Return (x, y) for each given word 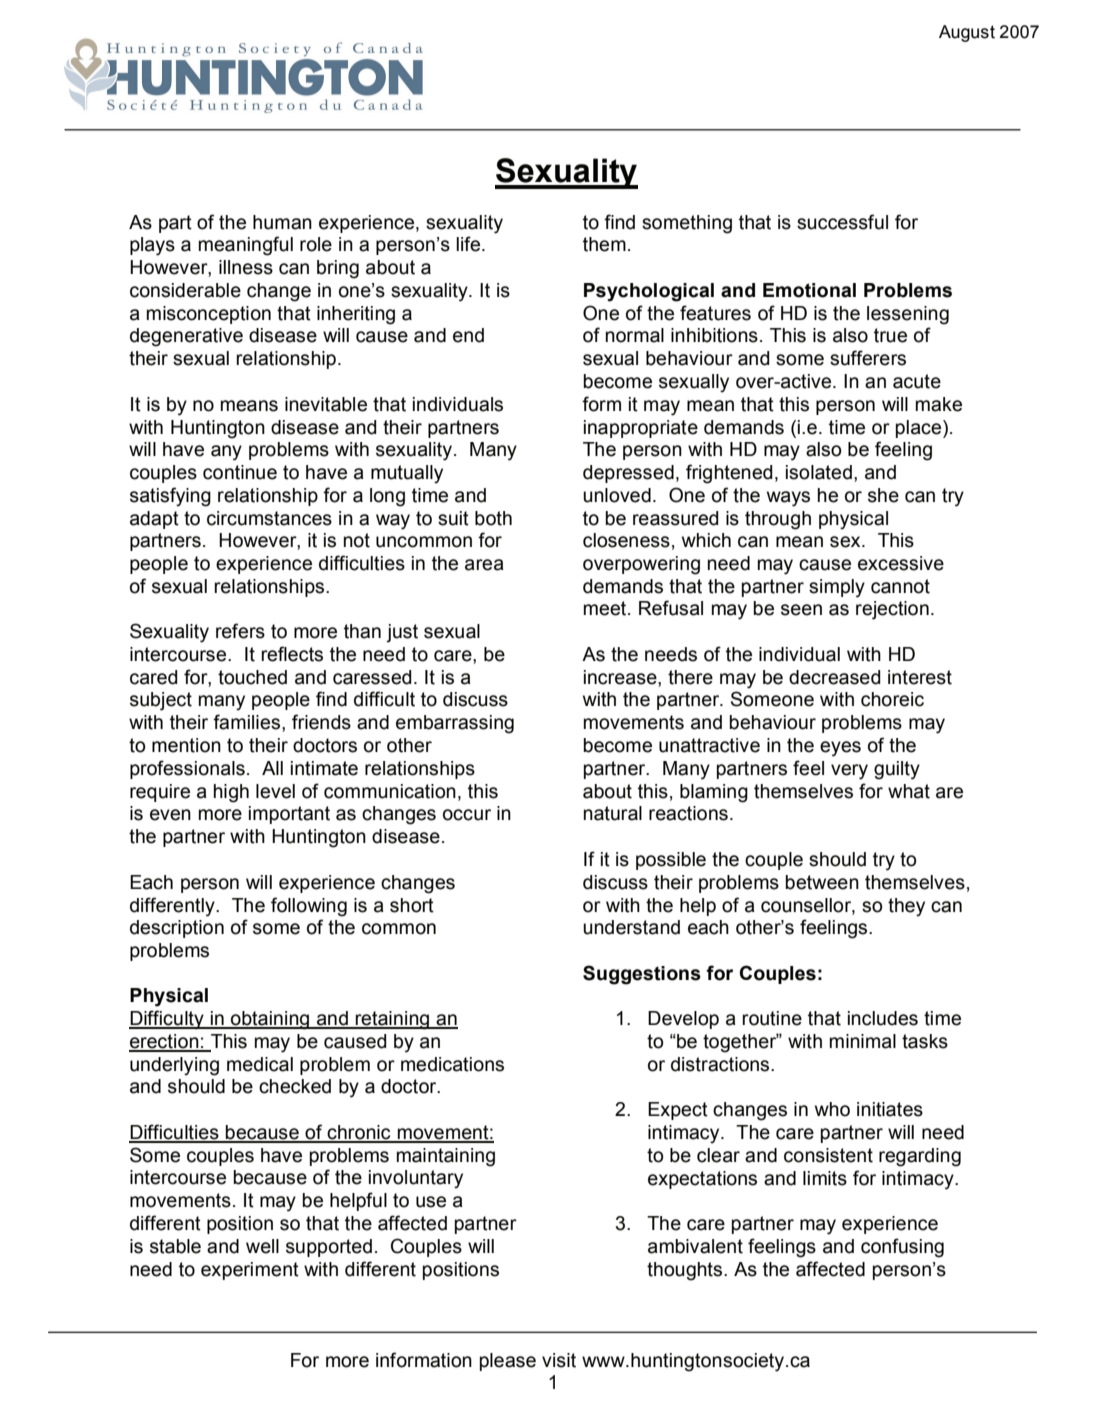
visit (559, 1360)
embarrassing (455, 724)
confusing (902, 1248)
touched (252, 677)
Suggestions (642, 975)
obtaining (270, 1020)
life (469, 244)
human (282, 222)
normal (635, 335)
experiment (250, 1271)
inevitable (326, 404)
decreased (835, 677)
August (967, 33)
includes (883, 1018)
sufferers (868, 358)
